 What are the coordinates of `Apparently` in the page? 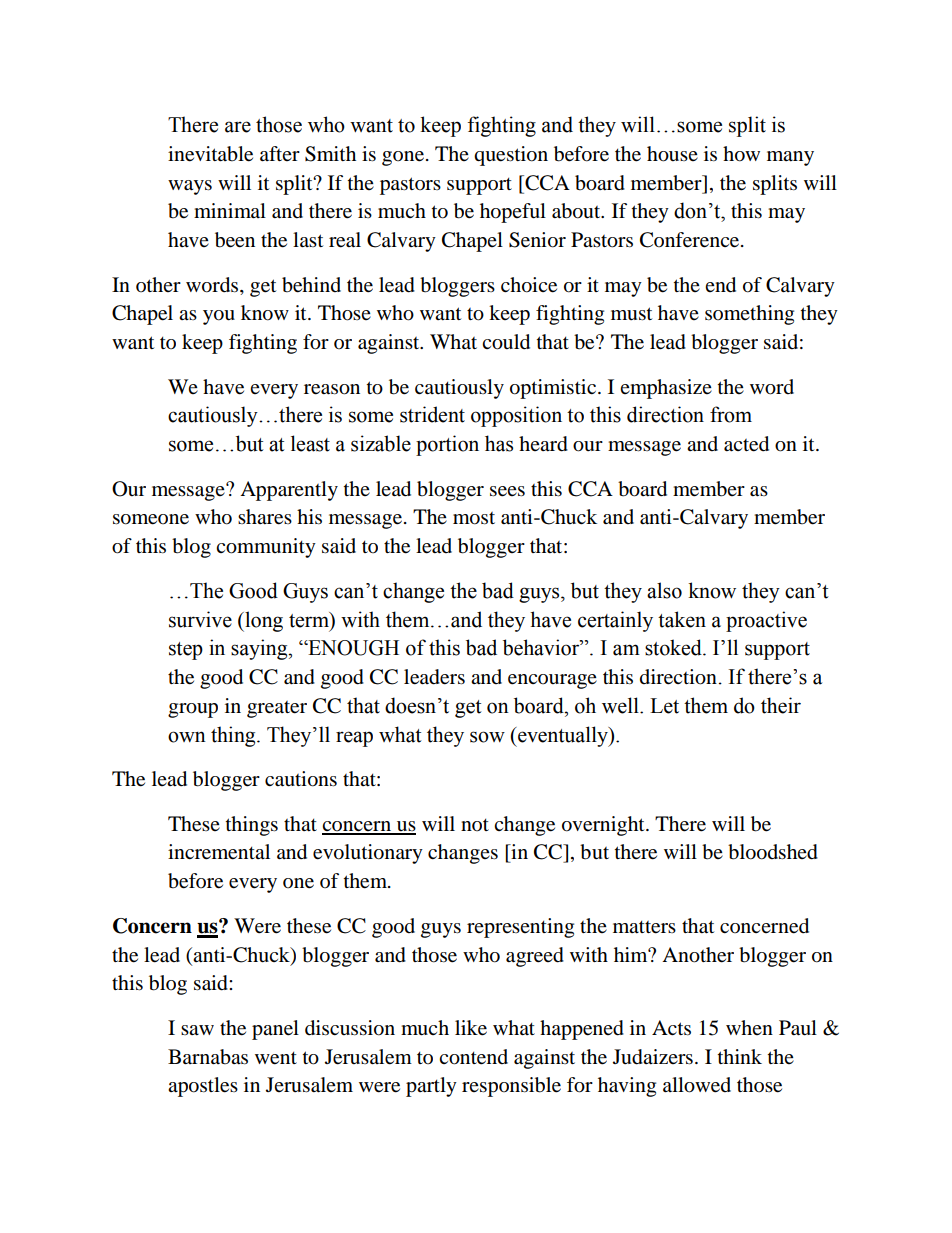 It's located at (289, 491).
